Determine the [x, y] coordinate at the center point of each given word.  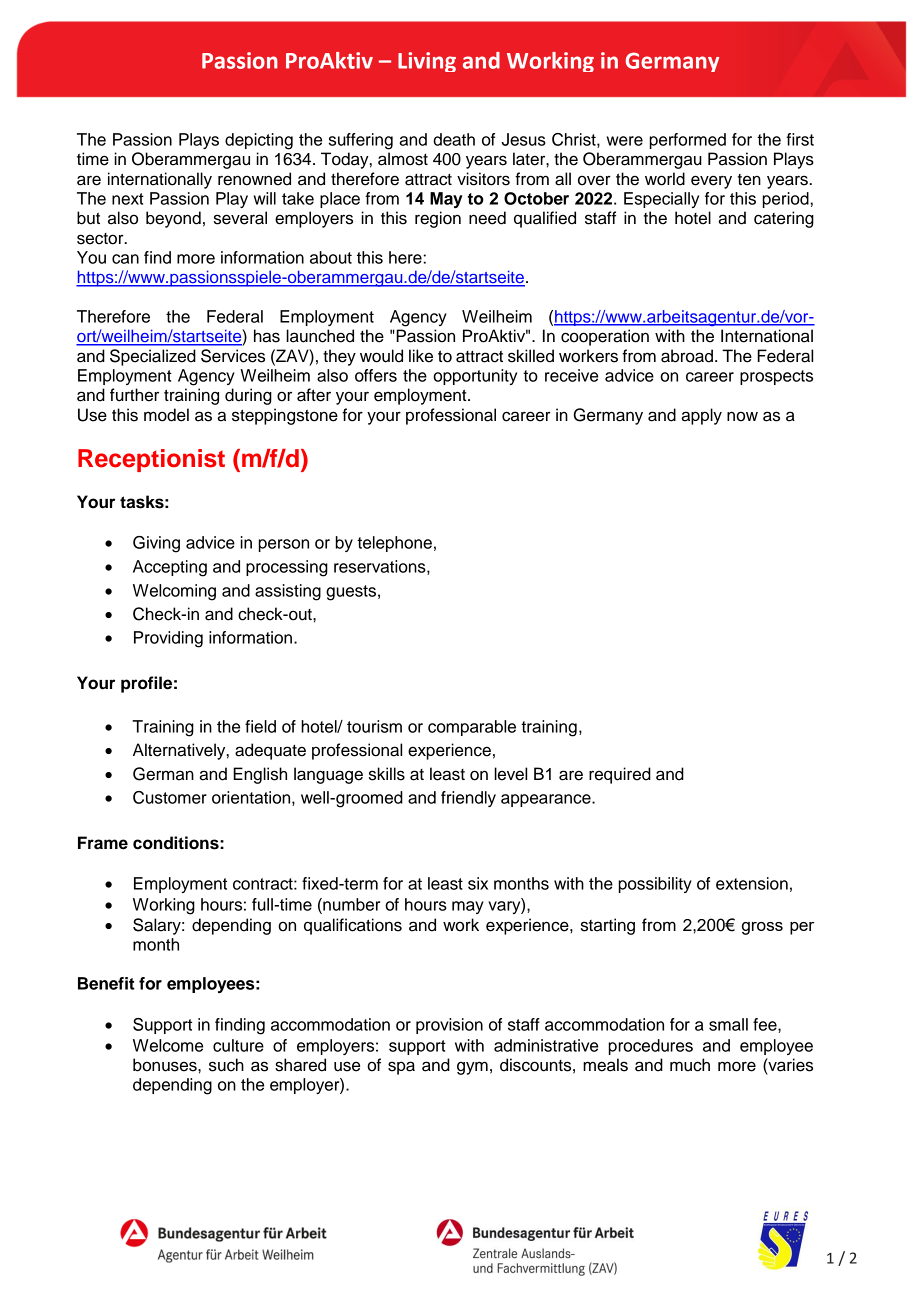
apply [701, 416]
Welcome [168, 1045]
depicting [259, 141]
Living [427, 62]
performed [687, 141]
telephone [394, 544]
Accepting [170, 568]
